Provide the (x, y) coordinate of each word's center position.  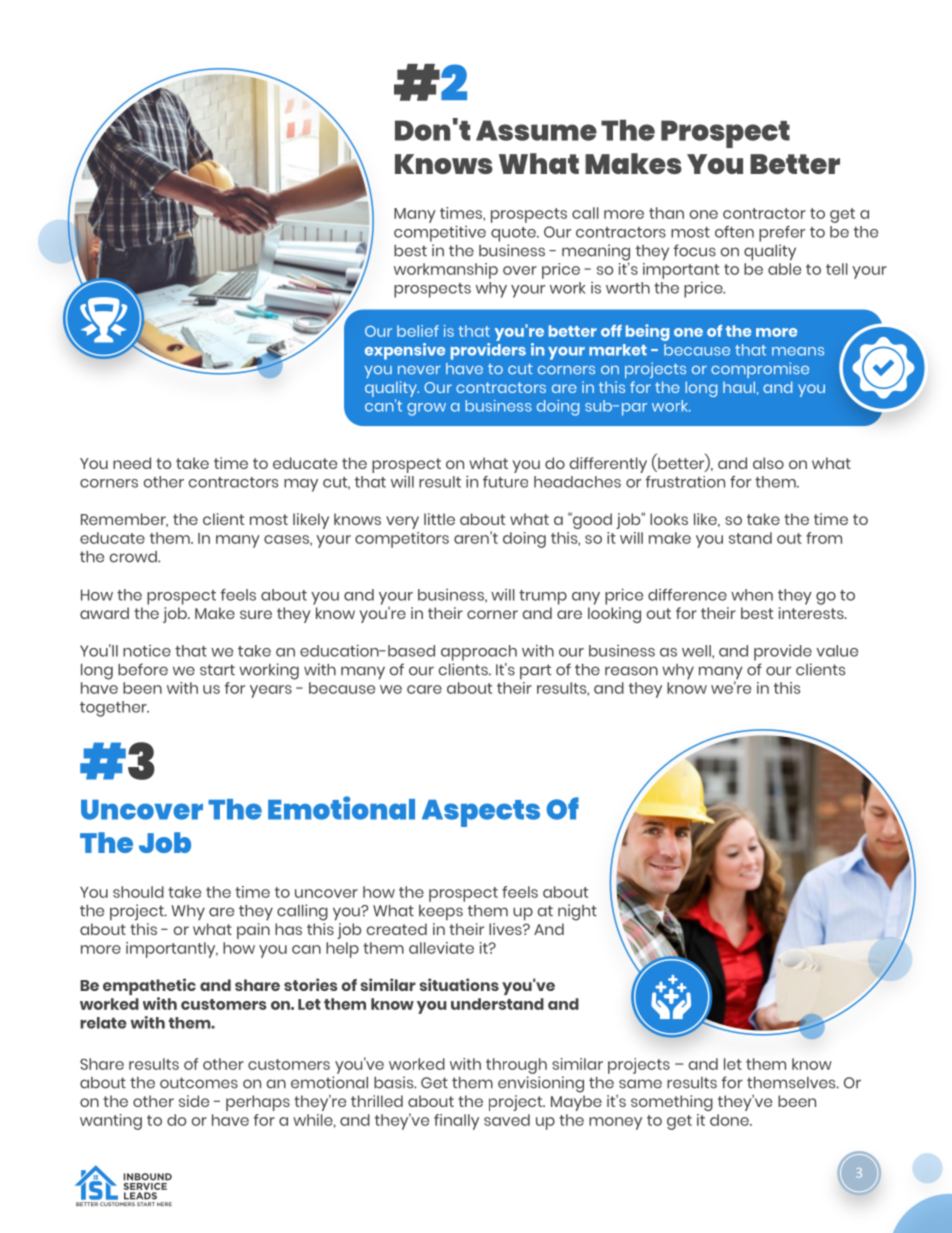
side (194, 1101)
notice (147, 651)
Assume (536, 130)
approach (479, 653)
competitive (440, 233)
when (752, 595)
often (734, 232)
